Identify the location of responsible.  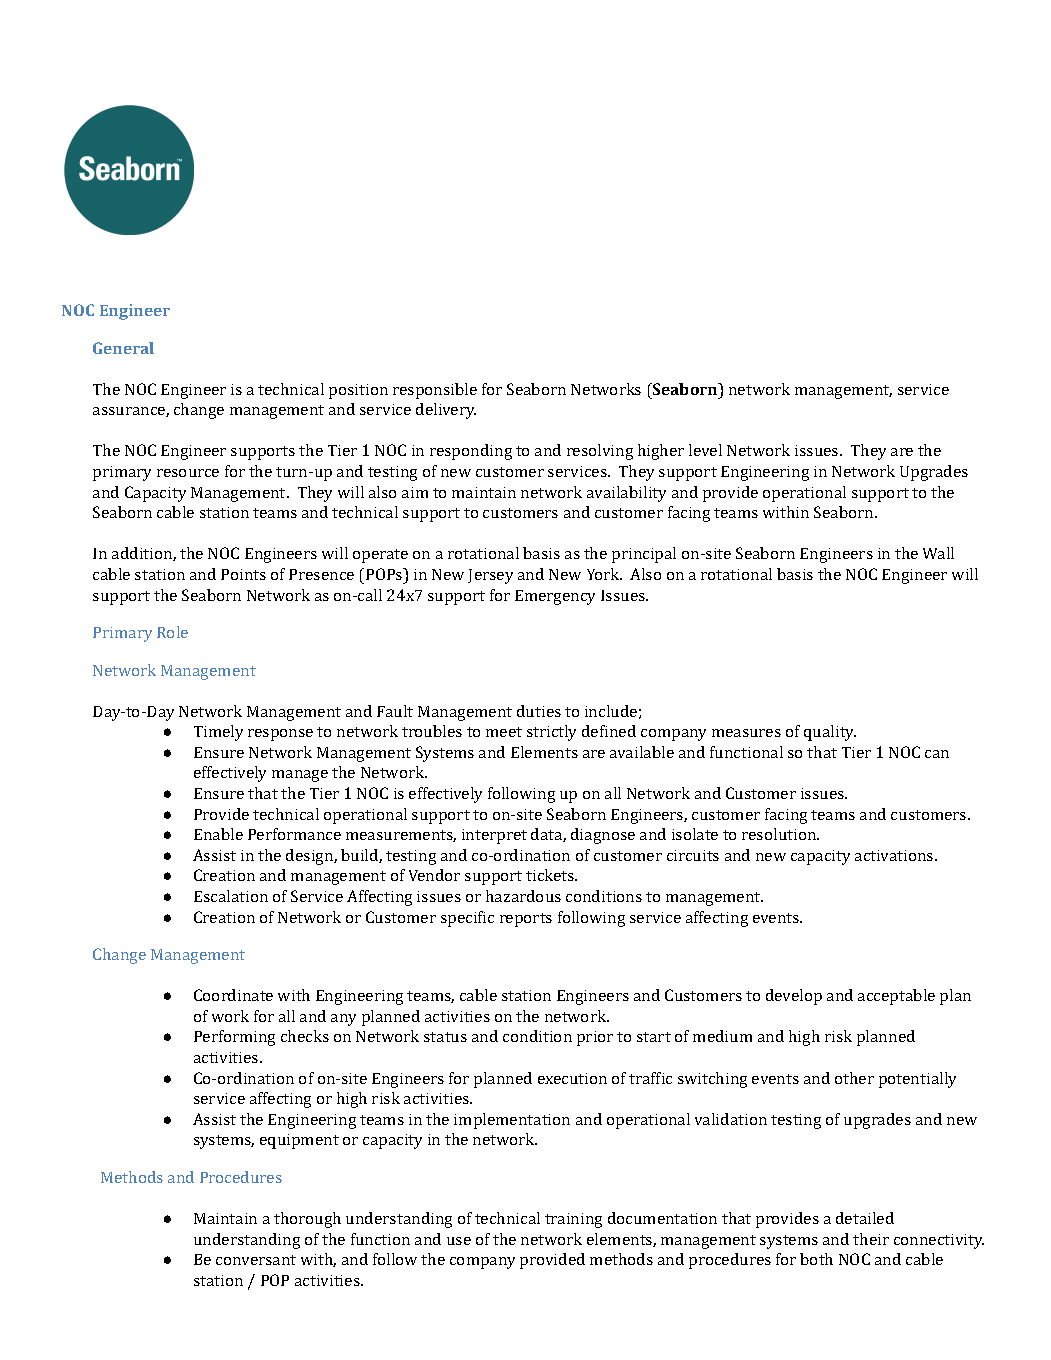
(435, 391).
